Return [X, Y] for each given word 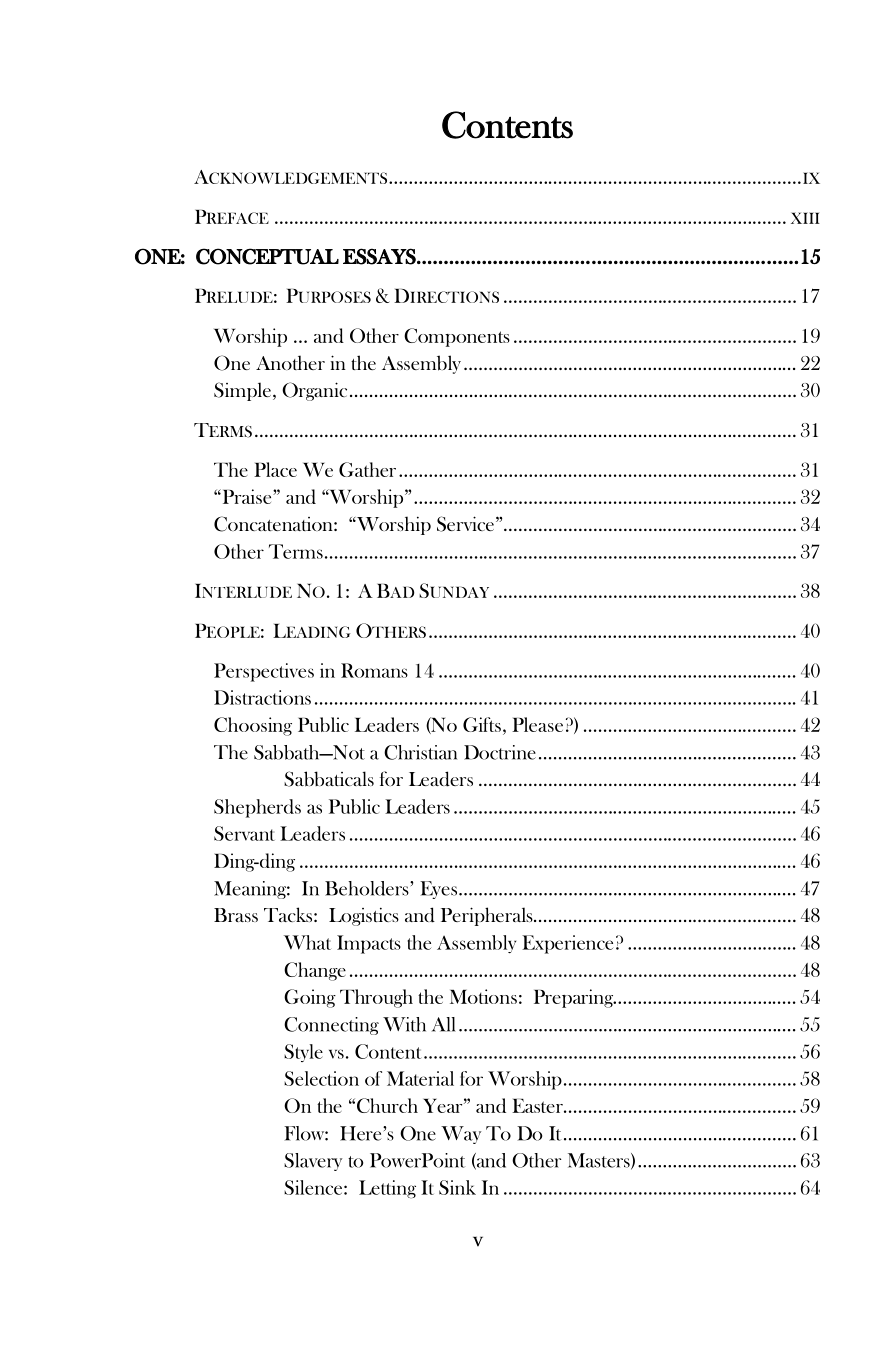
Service [467, 524]
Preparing [575, 998]
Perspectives [264, 672]
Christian [420, 752]
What [307, 942]
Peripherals [488, 916]
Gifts [482, 724]
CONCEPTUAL [267, 256]
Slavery [313, 1162]
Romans [374, 670]
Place [275, 469]
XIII [805, 218]
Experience [567, 944]
